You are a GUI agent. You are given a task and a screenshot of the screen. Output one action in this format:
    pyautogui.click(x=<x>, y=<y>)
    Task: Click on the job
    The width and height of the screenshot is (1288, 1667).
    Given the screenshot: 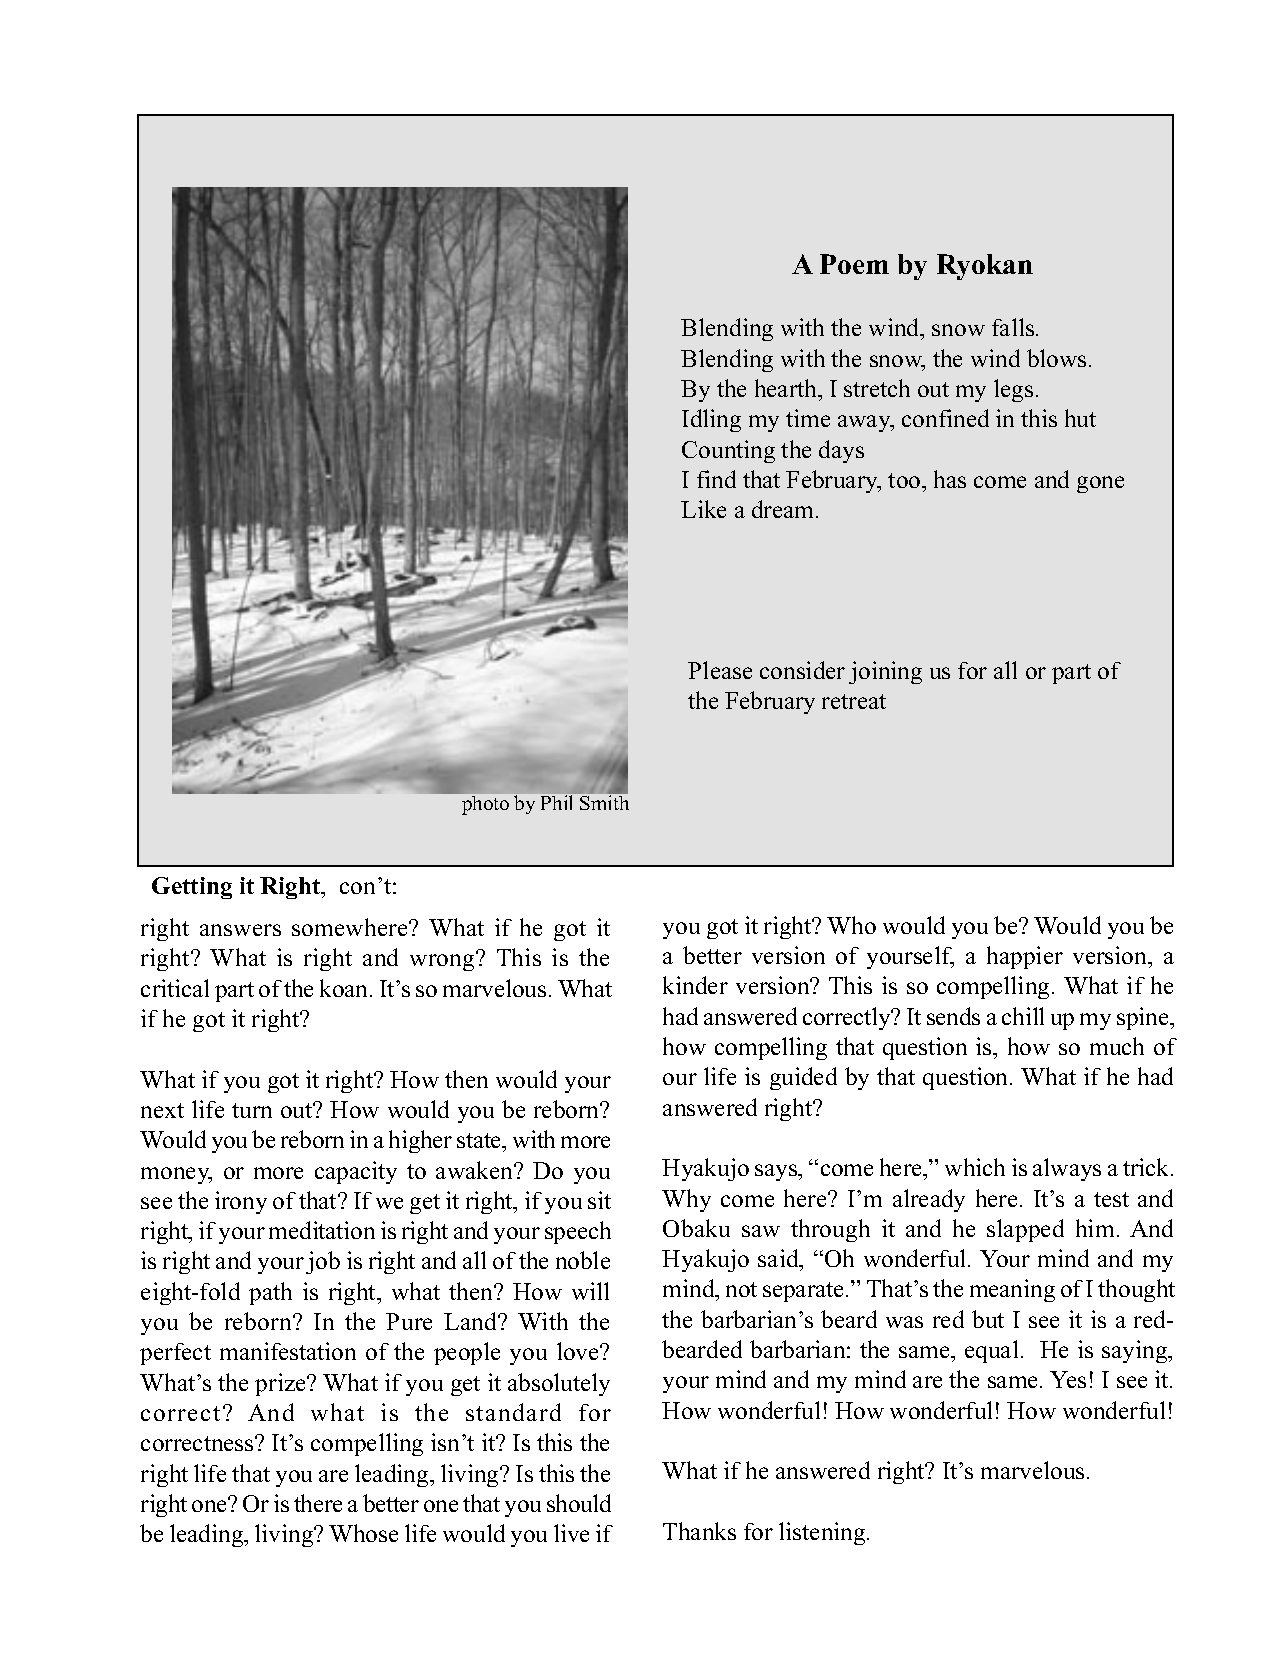 What is the action you would take?
    pyautogui.click(x=323, y=1262)
